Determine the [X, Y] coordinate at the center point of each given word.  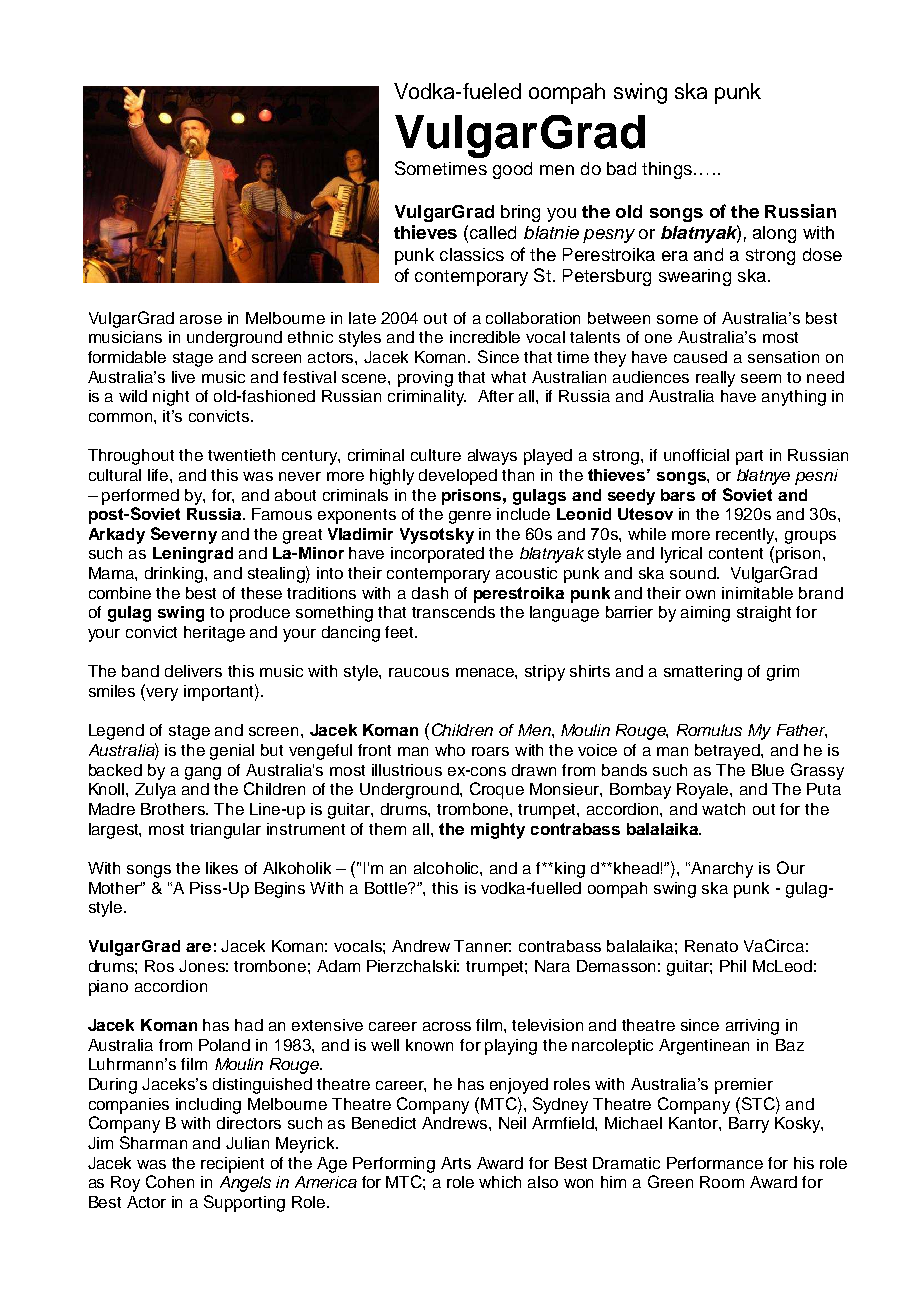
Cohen [170, 1181]
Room [722, 1182]
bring [520, 213]
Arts [456, 1163]
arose [201, 319]
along [774, 234]
